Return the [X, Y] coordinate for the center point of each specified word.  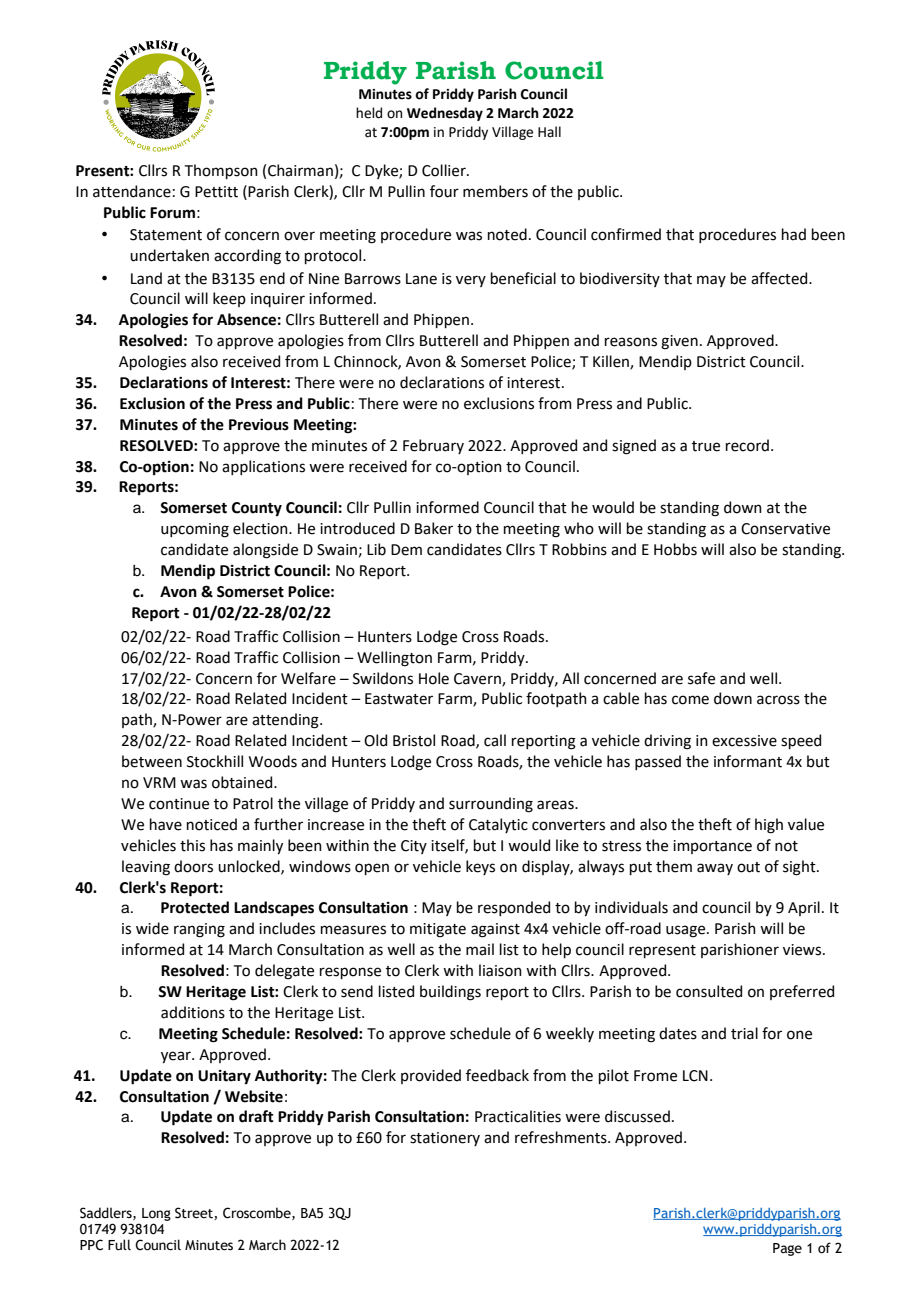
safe [701, 678]
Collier [445, 170]
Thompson [221, 171]
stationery [445, 1139]
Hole [434, 678]
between [152, 761]
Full [119, 1244]
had [794, 234]
